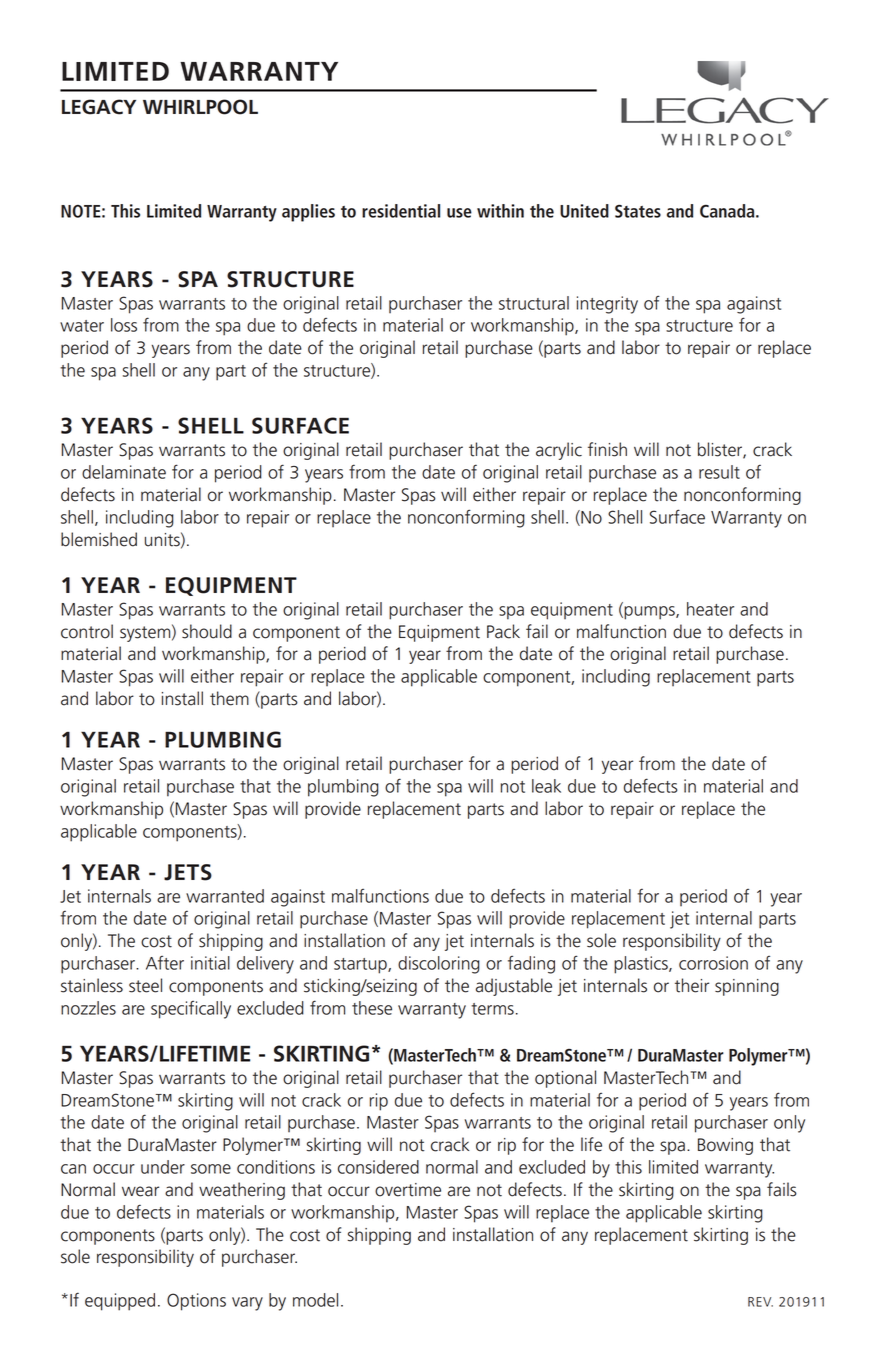 Image resolution: width=887 pixels, height=1372 pixels. I want to click on them, so click(229, 698).
